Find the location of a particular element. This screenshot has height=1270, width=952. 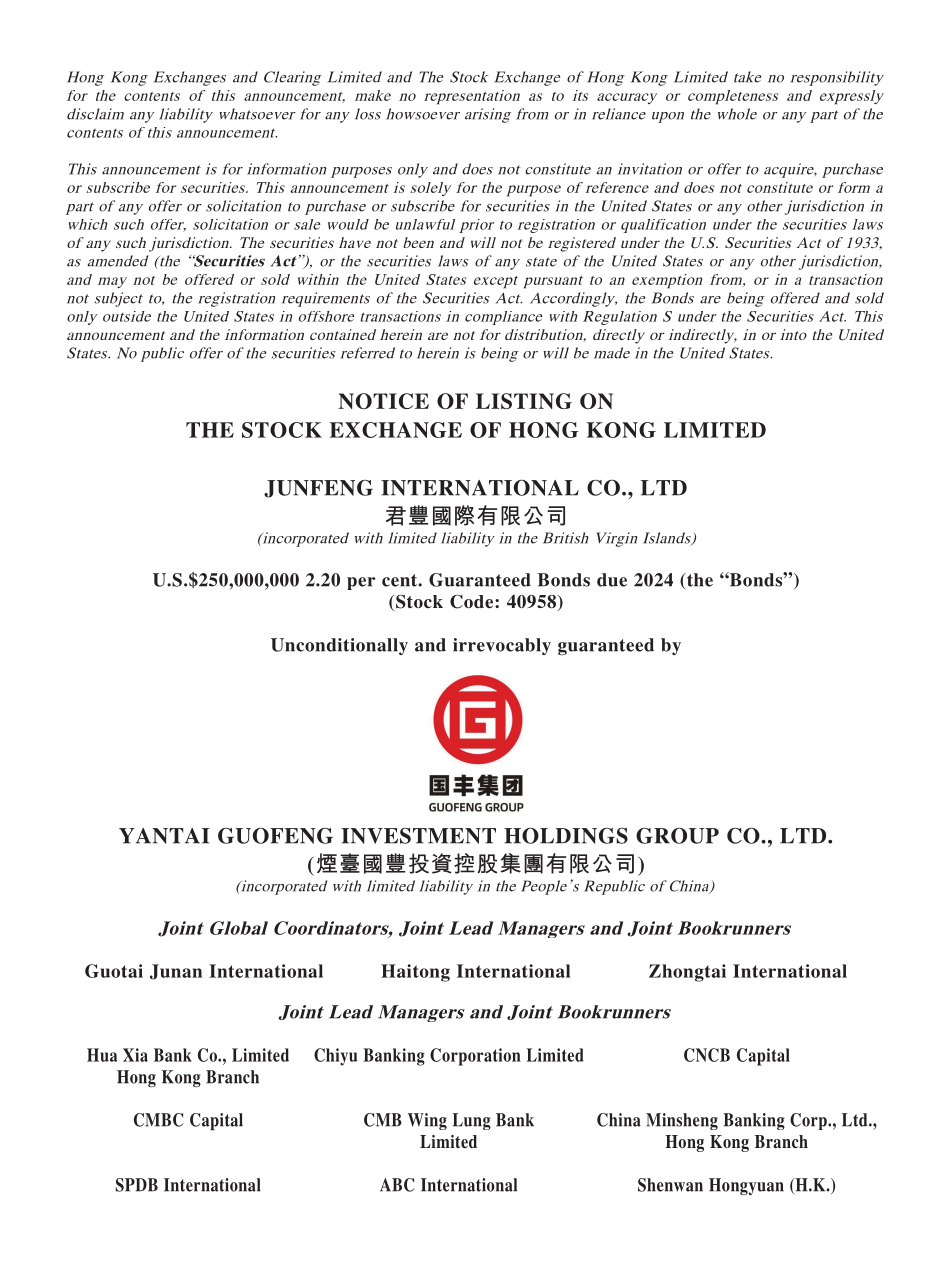

INVESTMENT is located at coordinates (418, 836).
